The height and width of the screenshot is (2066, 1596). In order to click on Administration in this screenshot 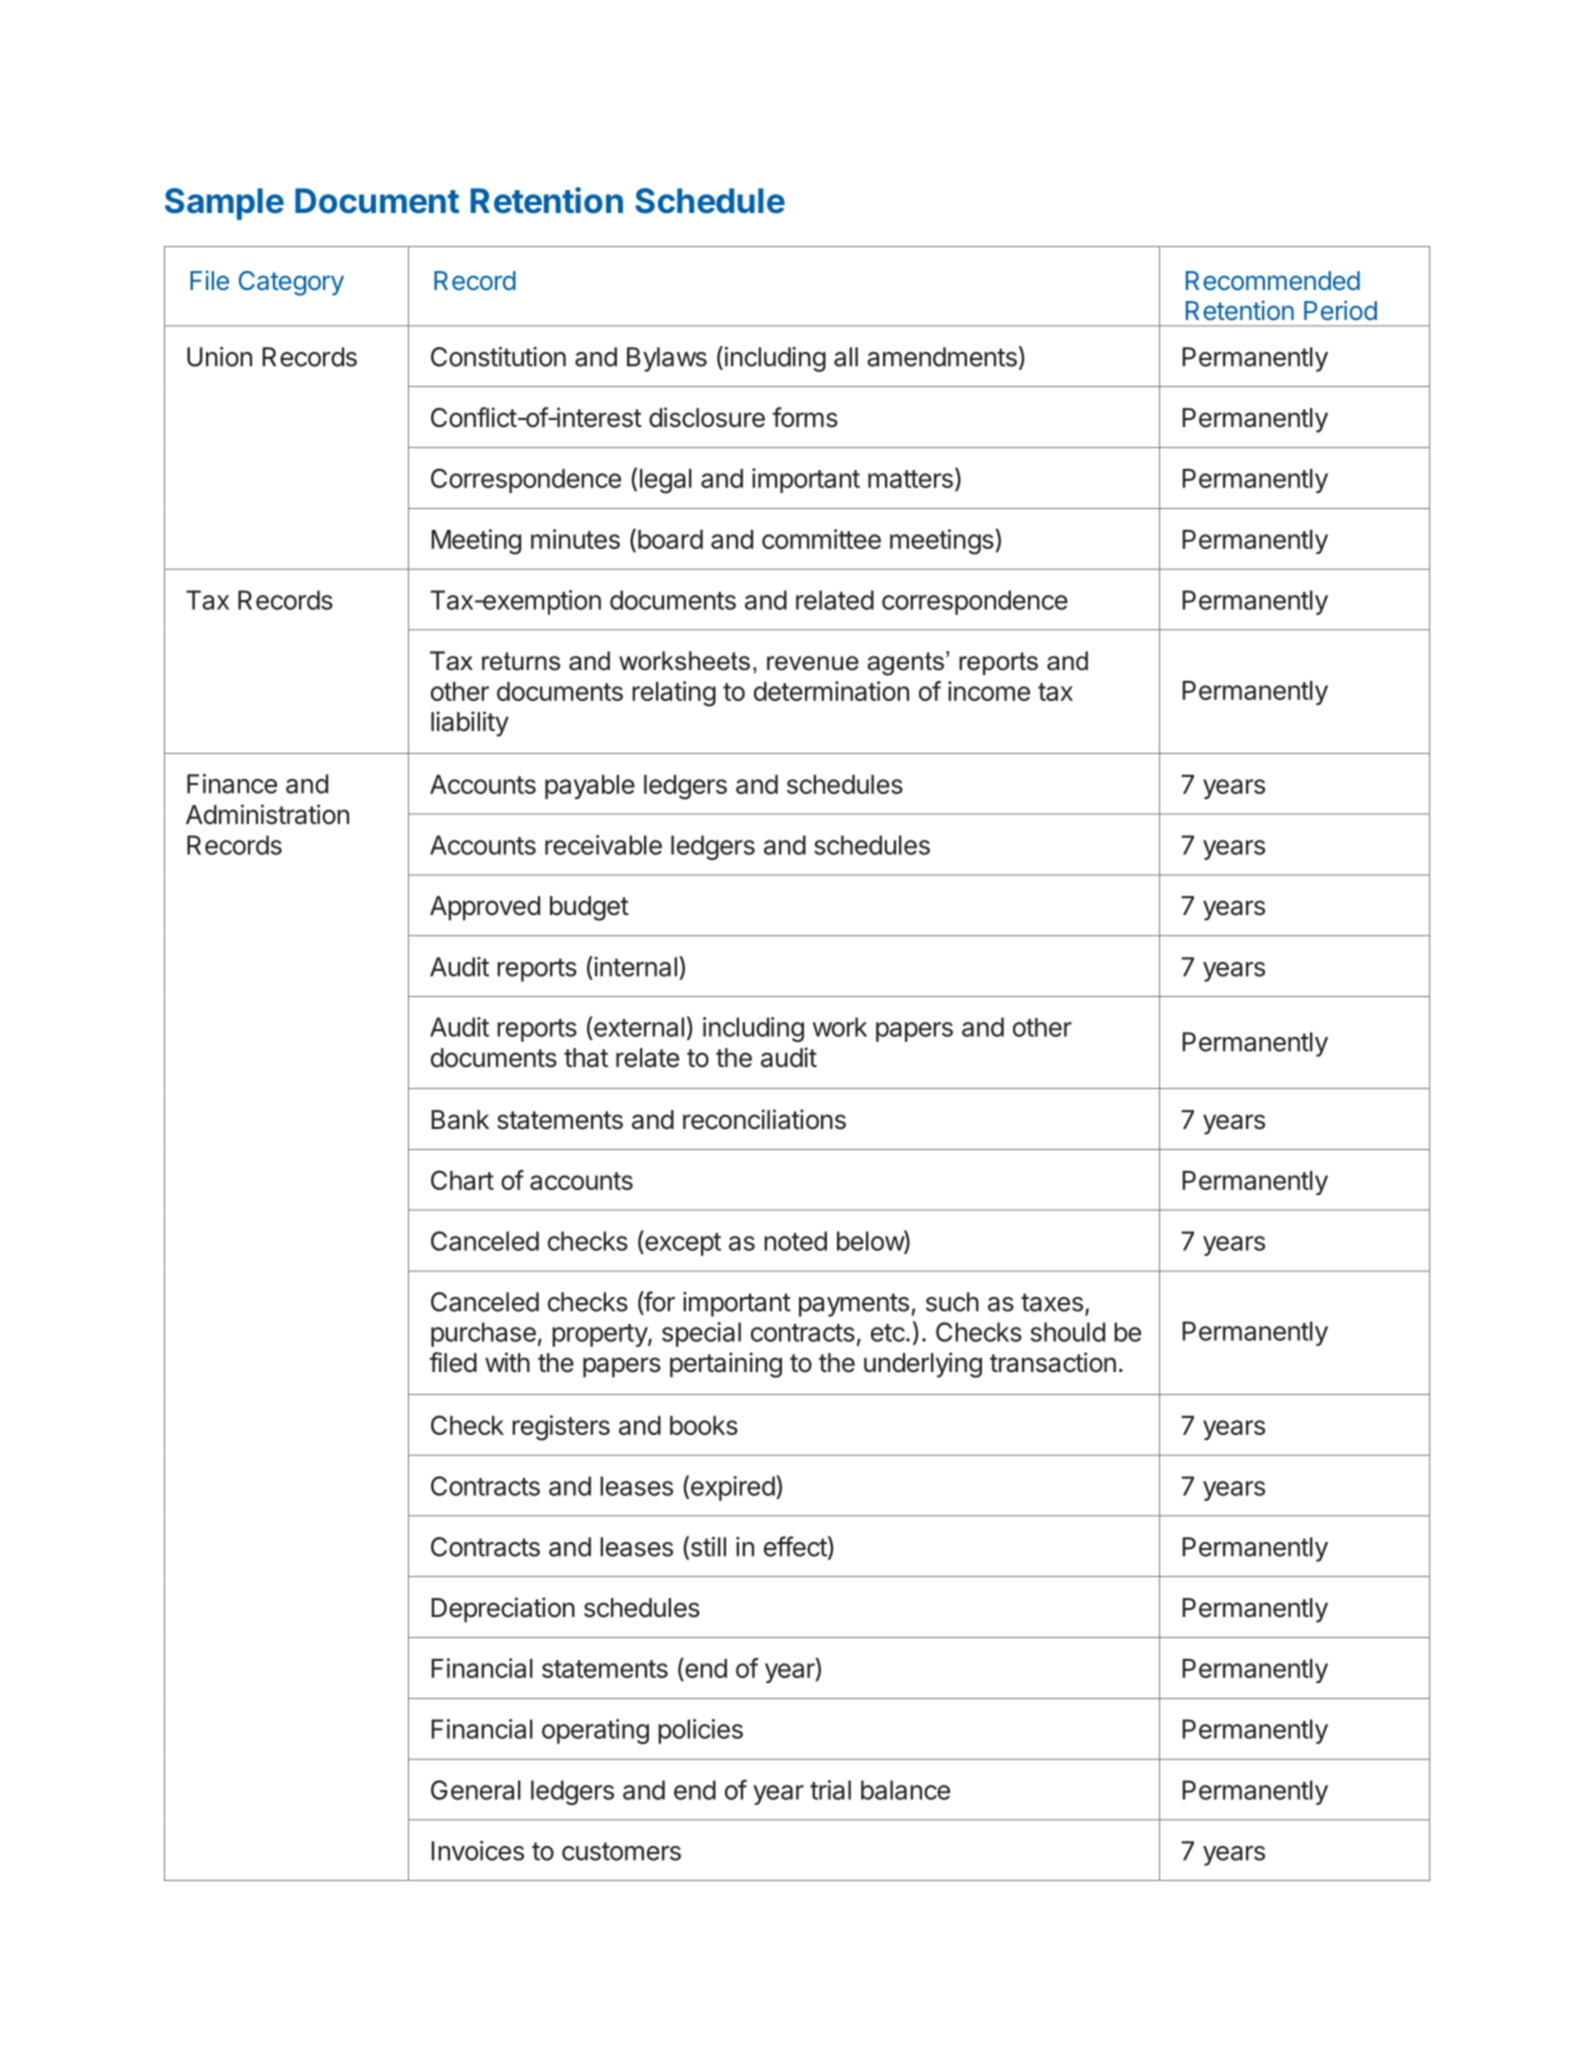, I will do `click(267, 814)`.
